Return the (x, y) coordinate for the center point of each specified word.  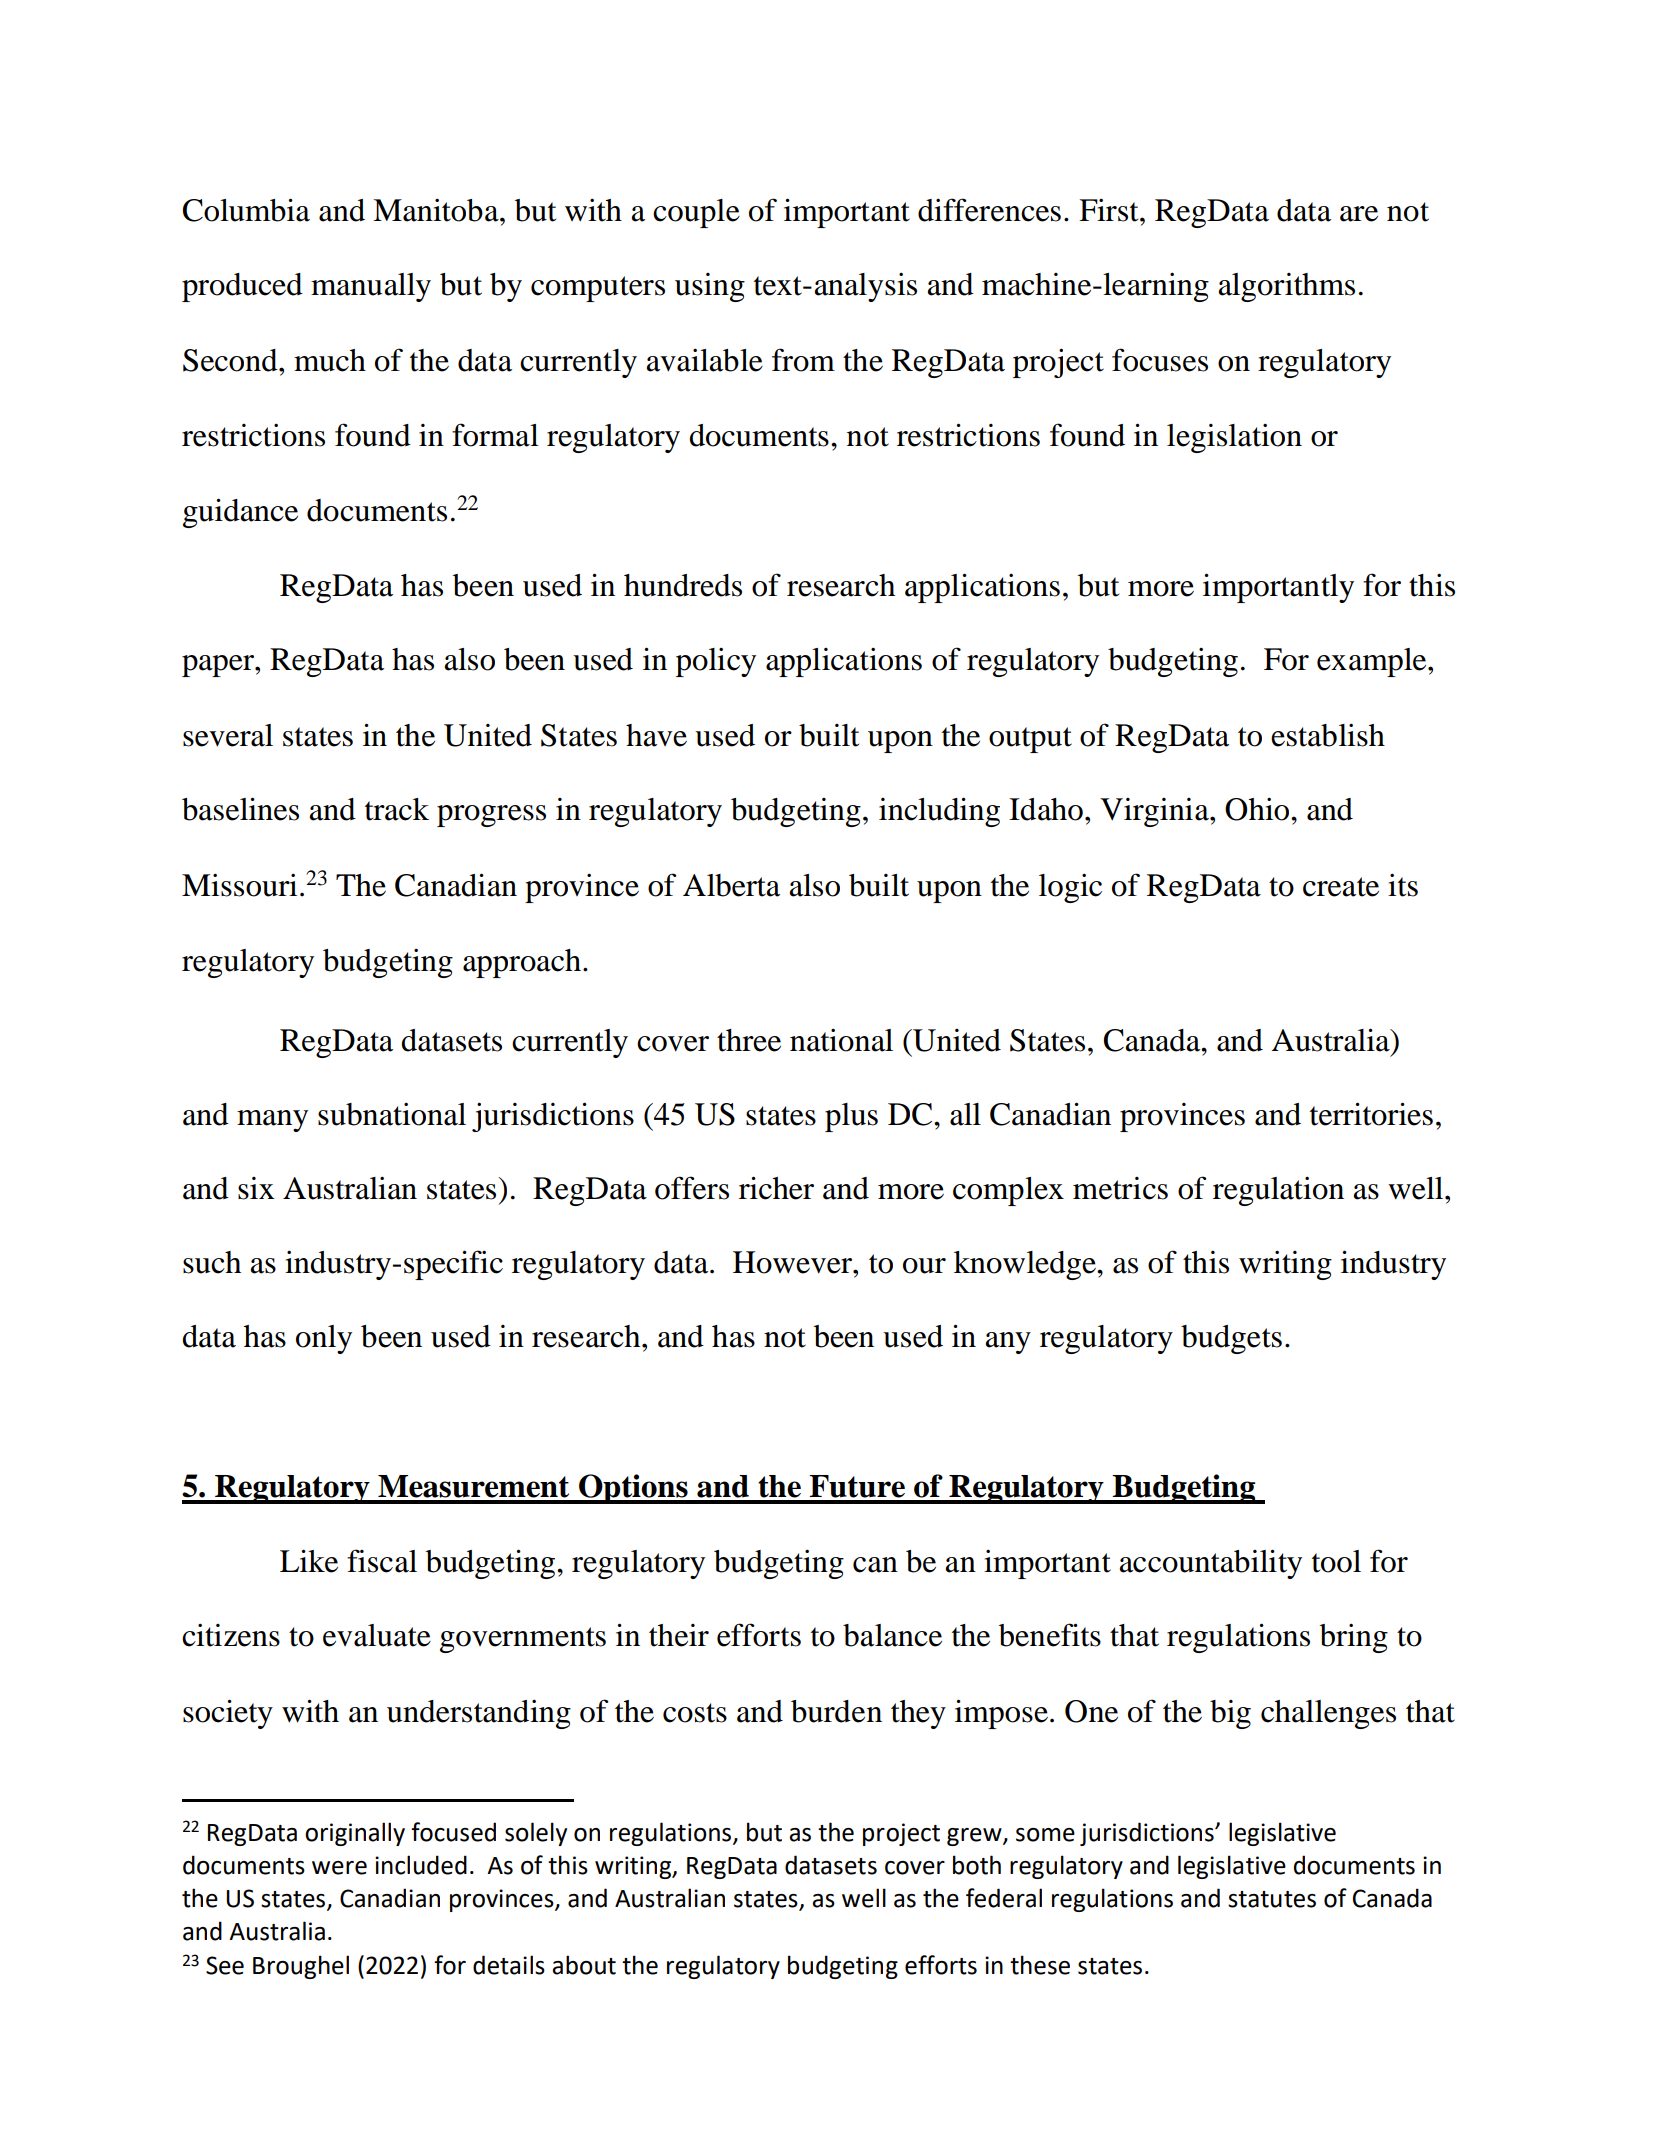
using (710, 287)
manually (371, 287)
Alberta (731, 885)
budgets (1231, 1339)
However (793, 1262)
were (339, 1868)
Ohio (1258, 809)
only (324, 1339)
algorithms (1286, 287)
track (397, 809)
